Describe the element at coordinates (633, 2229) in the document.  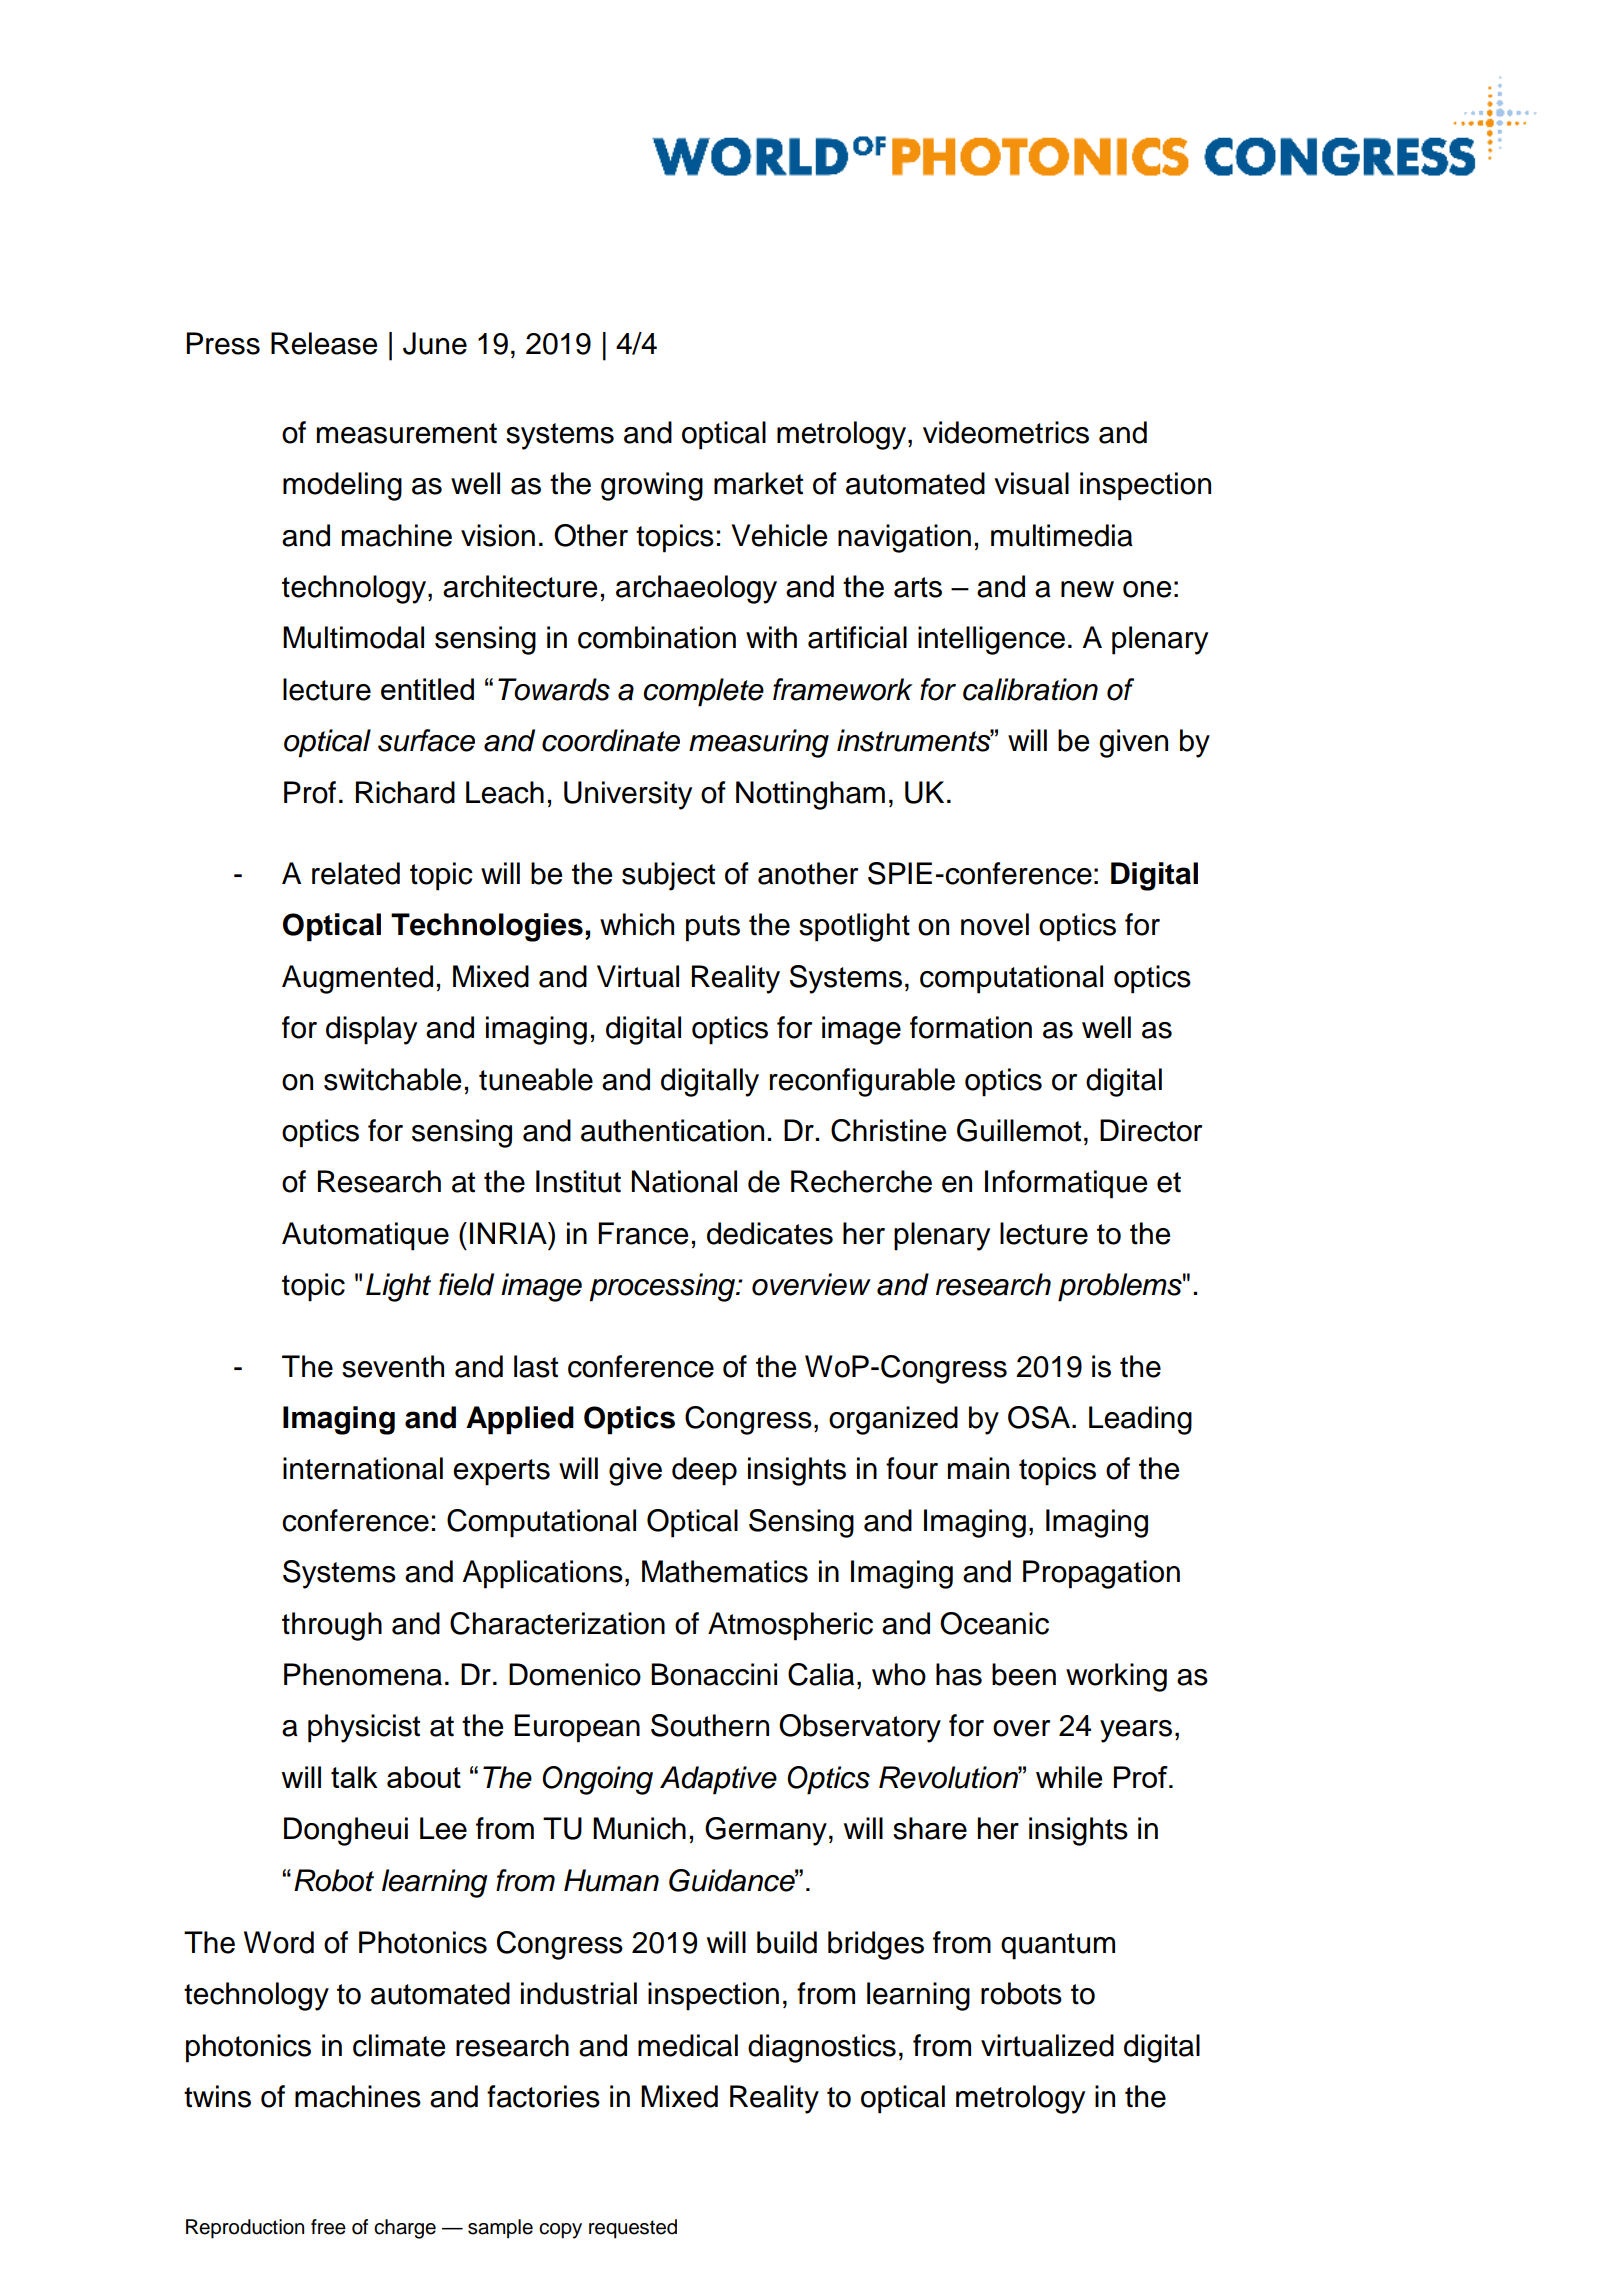
I see `requested` at that location.
